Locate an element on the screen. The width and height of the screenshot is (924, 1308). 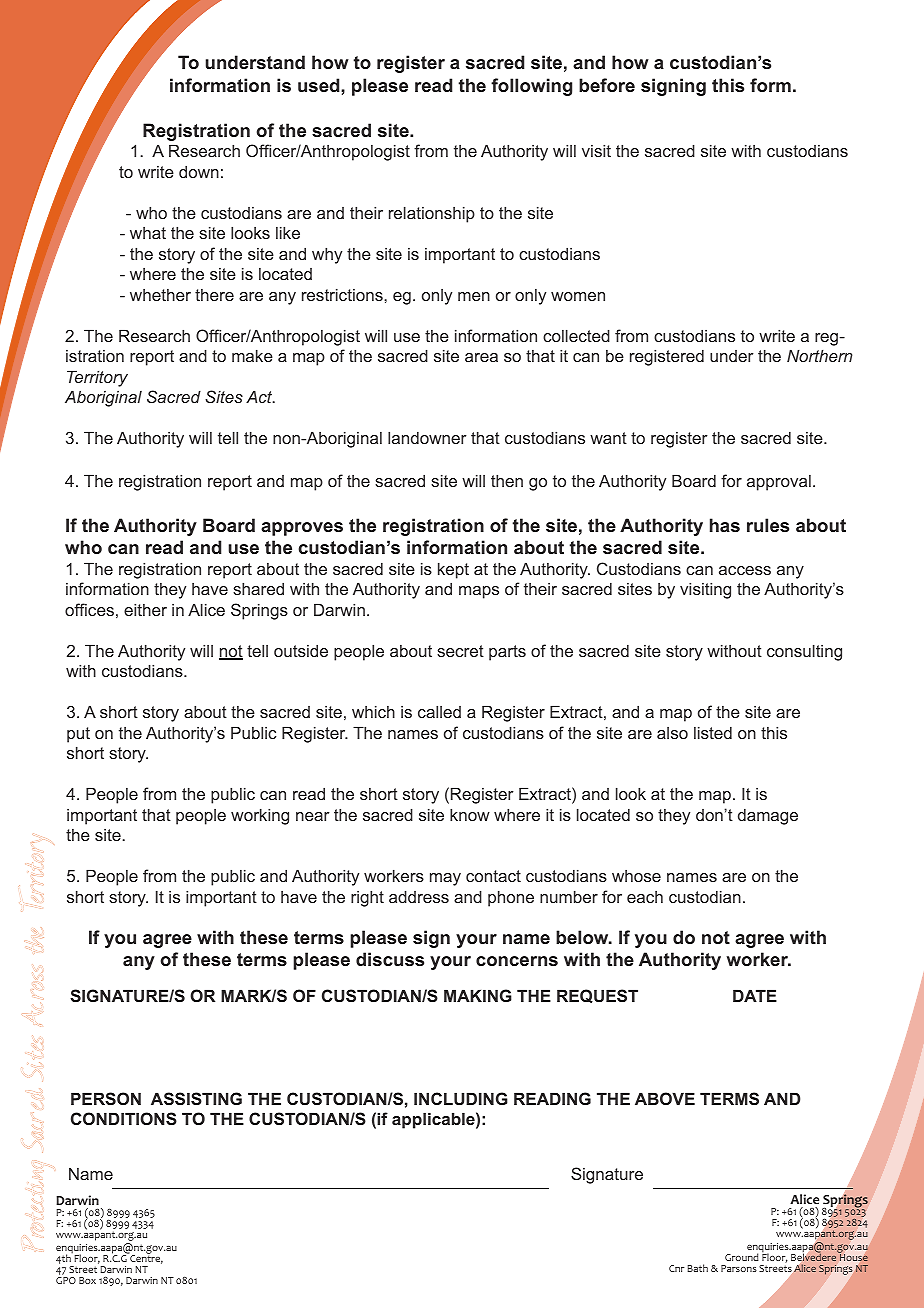
what is located at coordinates (148, 233).
